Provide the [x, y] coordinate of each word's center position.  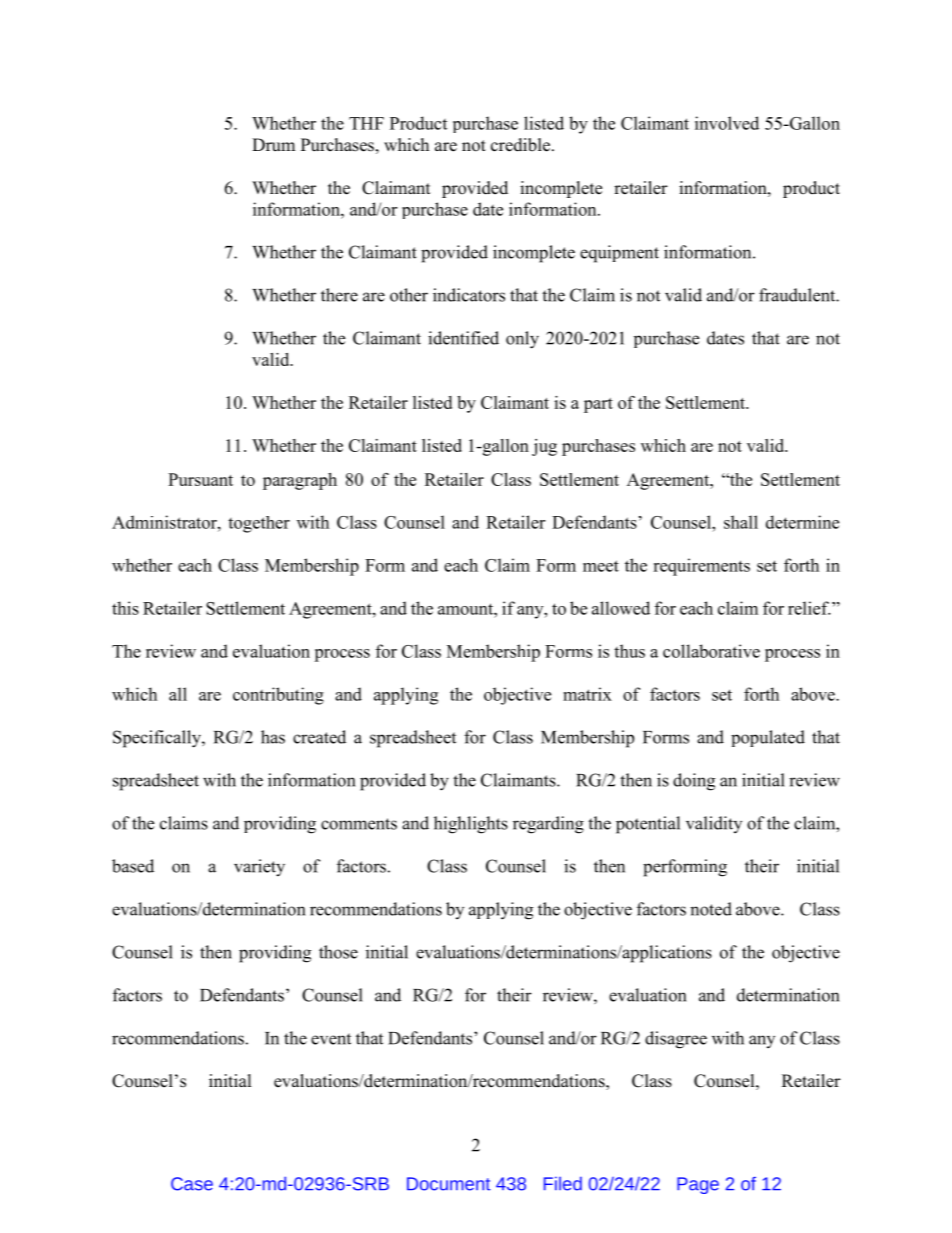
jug [544, 447]
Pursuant [200, 479]
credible [522, 145]
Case [192, 1184]
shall [741, 522]
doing [694, 782]
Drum [273, 144]
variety [259, 868]
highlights [471, 825]
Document [449, 1184]
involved [727, 123]
